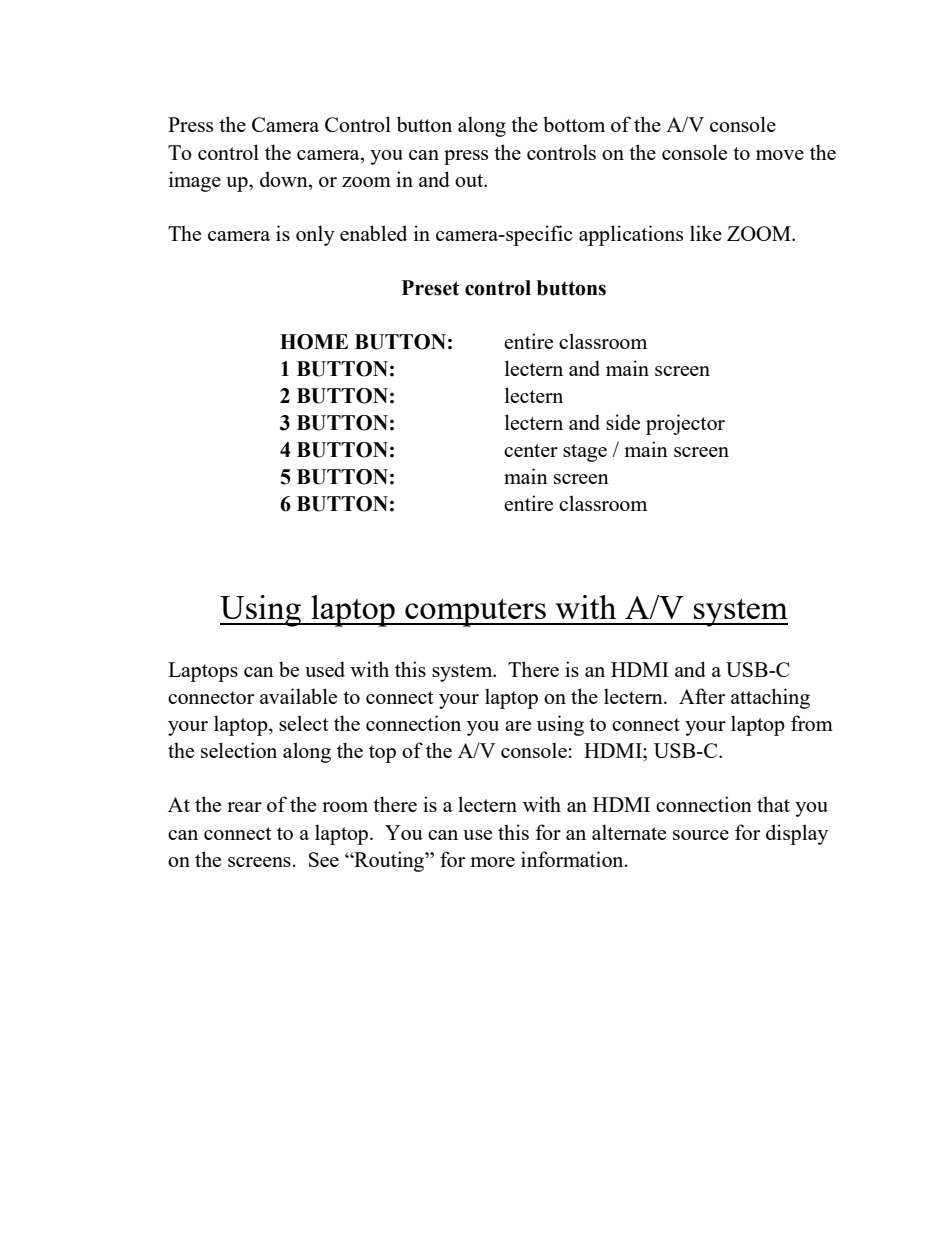  What do you see at coordinates (325, 669) in the image?
I see `used` at bounding box center [325, 669].
